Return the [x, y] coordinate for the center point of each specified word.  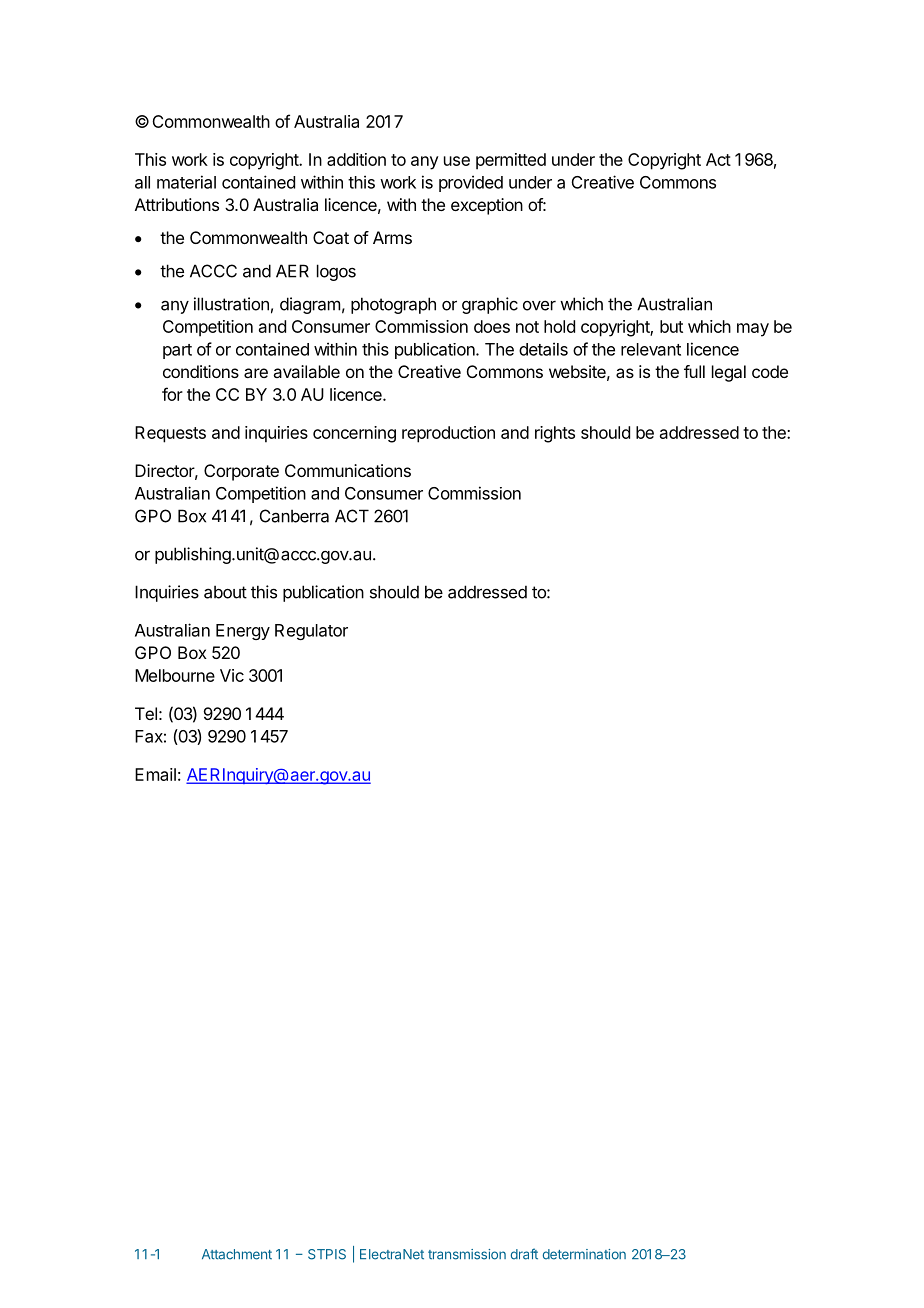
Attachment [237, 1254]
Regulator [311, 632]
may [753, 330]
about [225, 592]
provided [471, 183]
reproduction [448, 434]
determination [584, 1254]
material [186, 182]
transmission [467, 1254]
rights [555, 434]
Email [155, 774]
